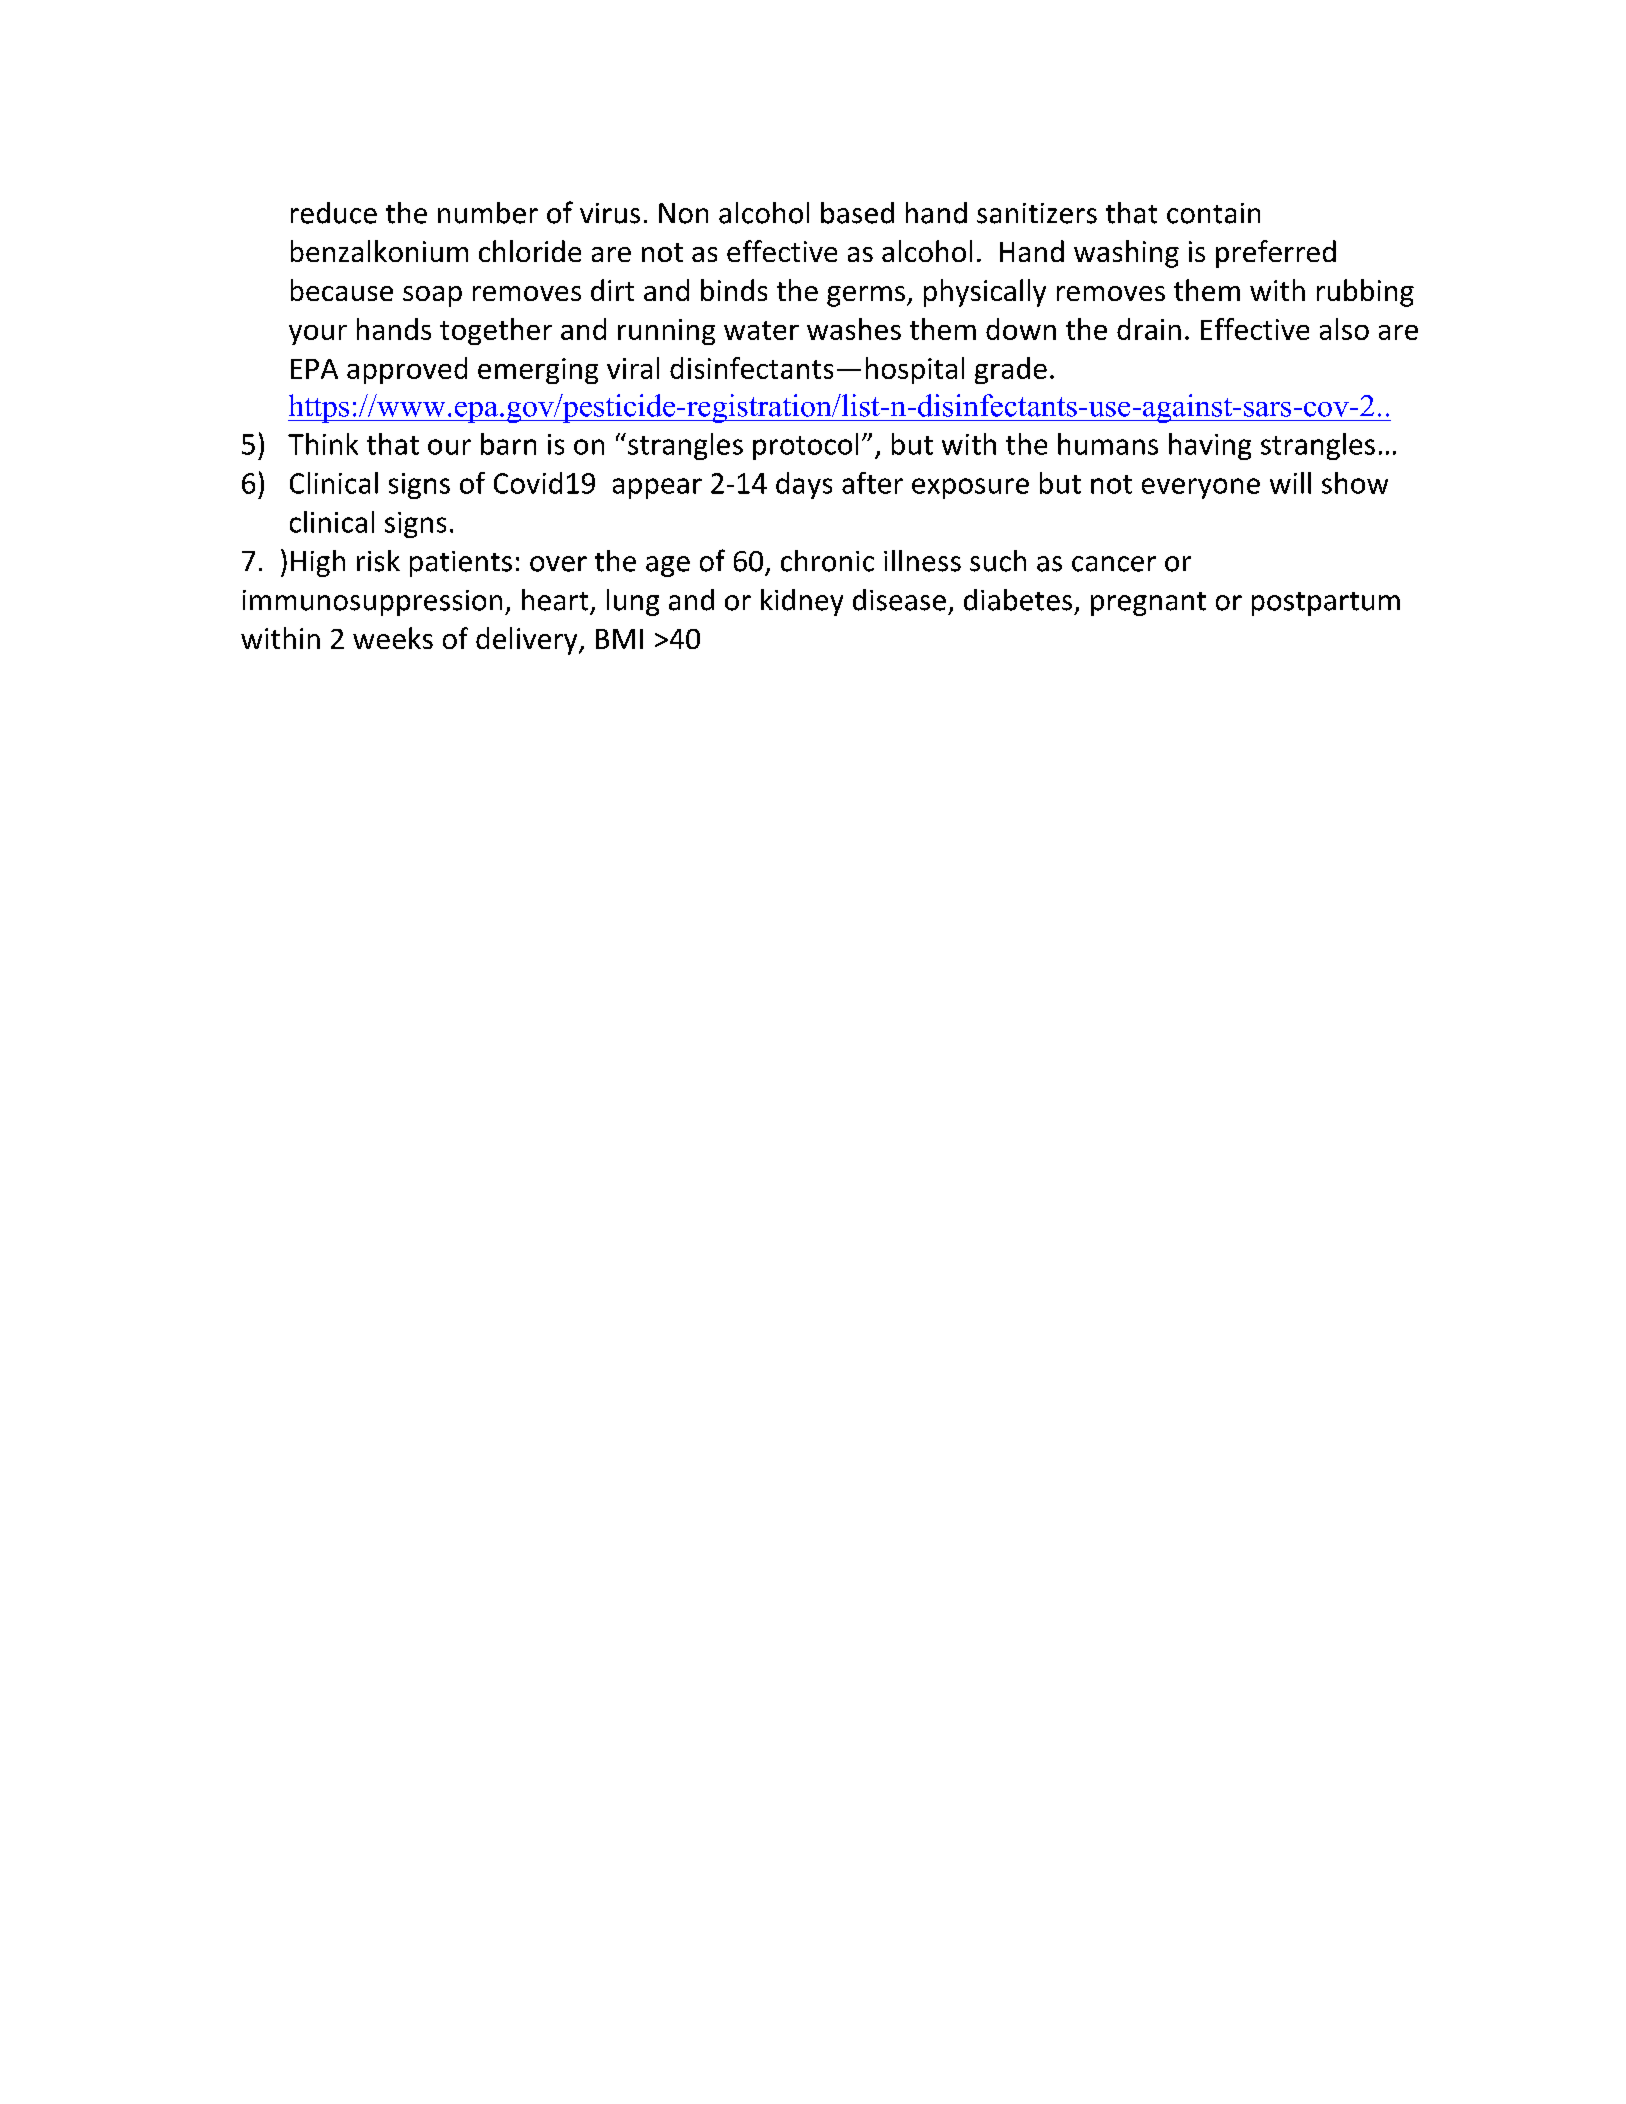 The height and width of the screenshot is (2104, 1626). What do you see at coordinates (1213, 213) in the screenshot?
I see `contain` at bounding box center [1213, 213].
